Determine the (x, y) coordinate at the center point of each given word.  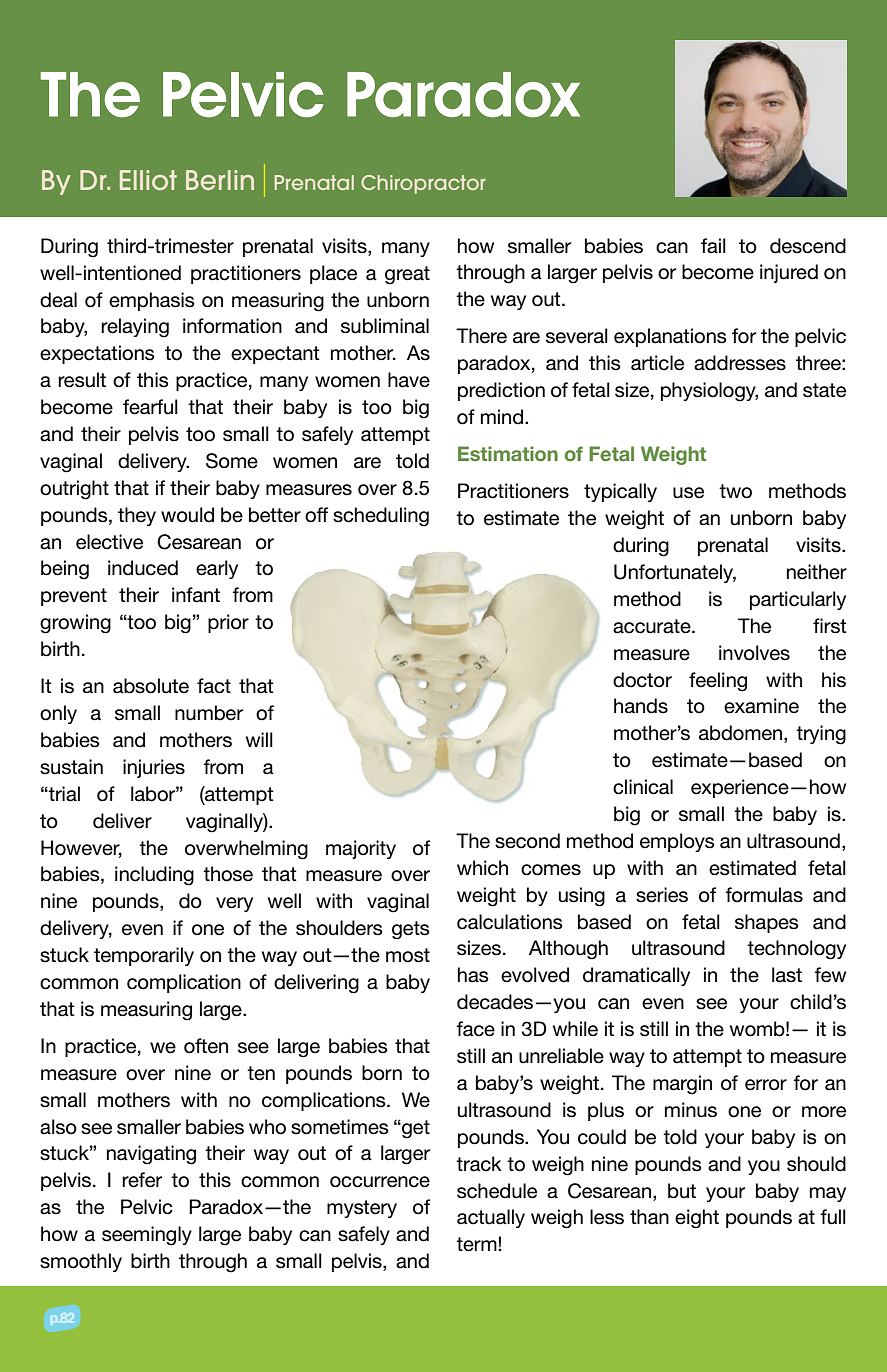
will (259, 739)
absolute (151, 686)
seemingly (147, 1236)
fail (713, 246)
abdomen (742, 734)
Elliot (148, 180)
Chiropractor (423, 184)
